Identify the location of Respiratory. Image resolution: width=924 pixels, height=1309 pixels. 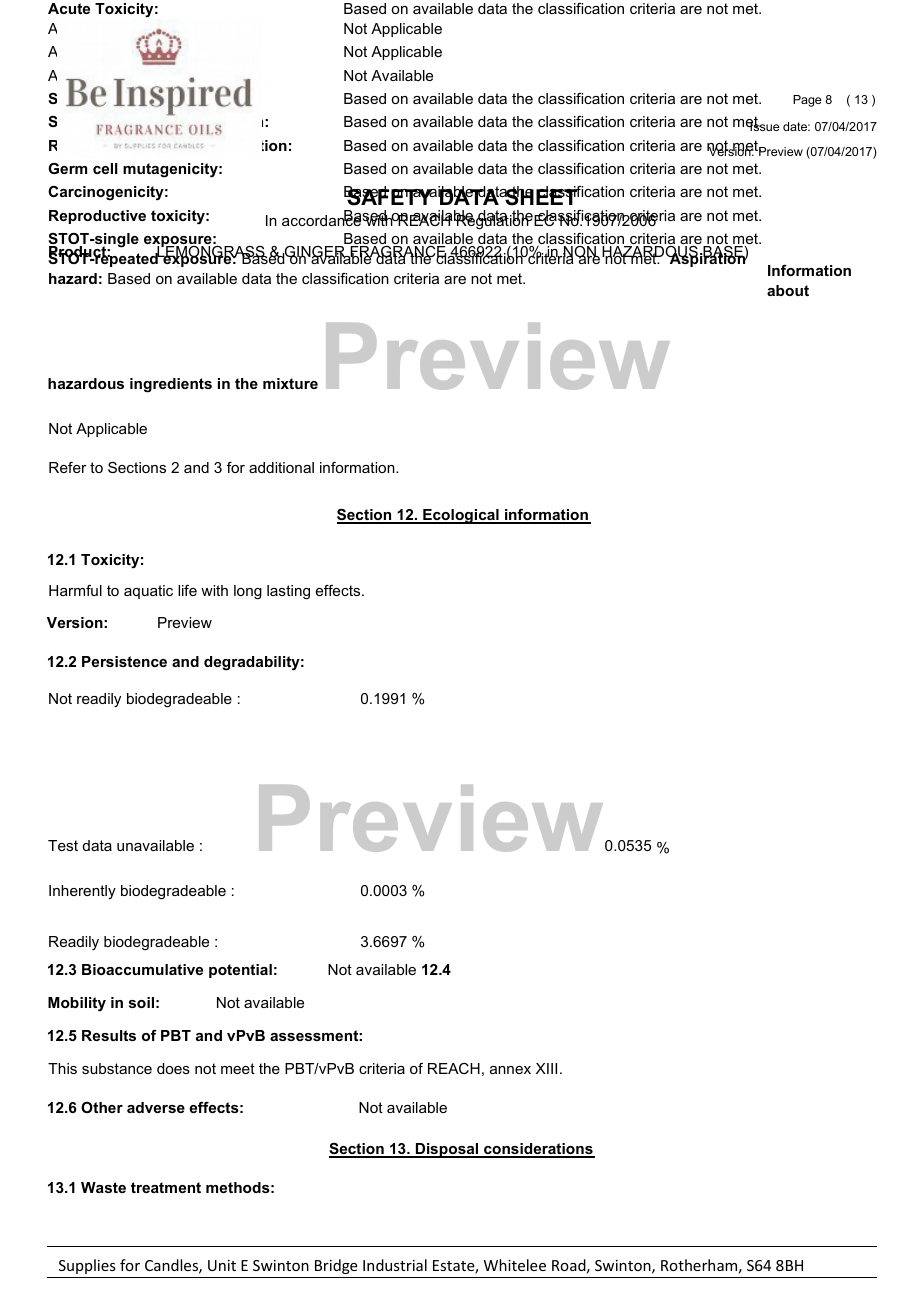
(92, 145).
